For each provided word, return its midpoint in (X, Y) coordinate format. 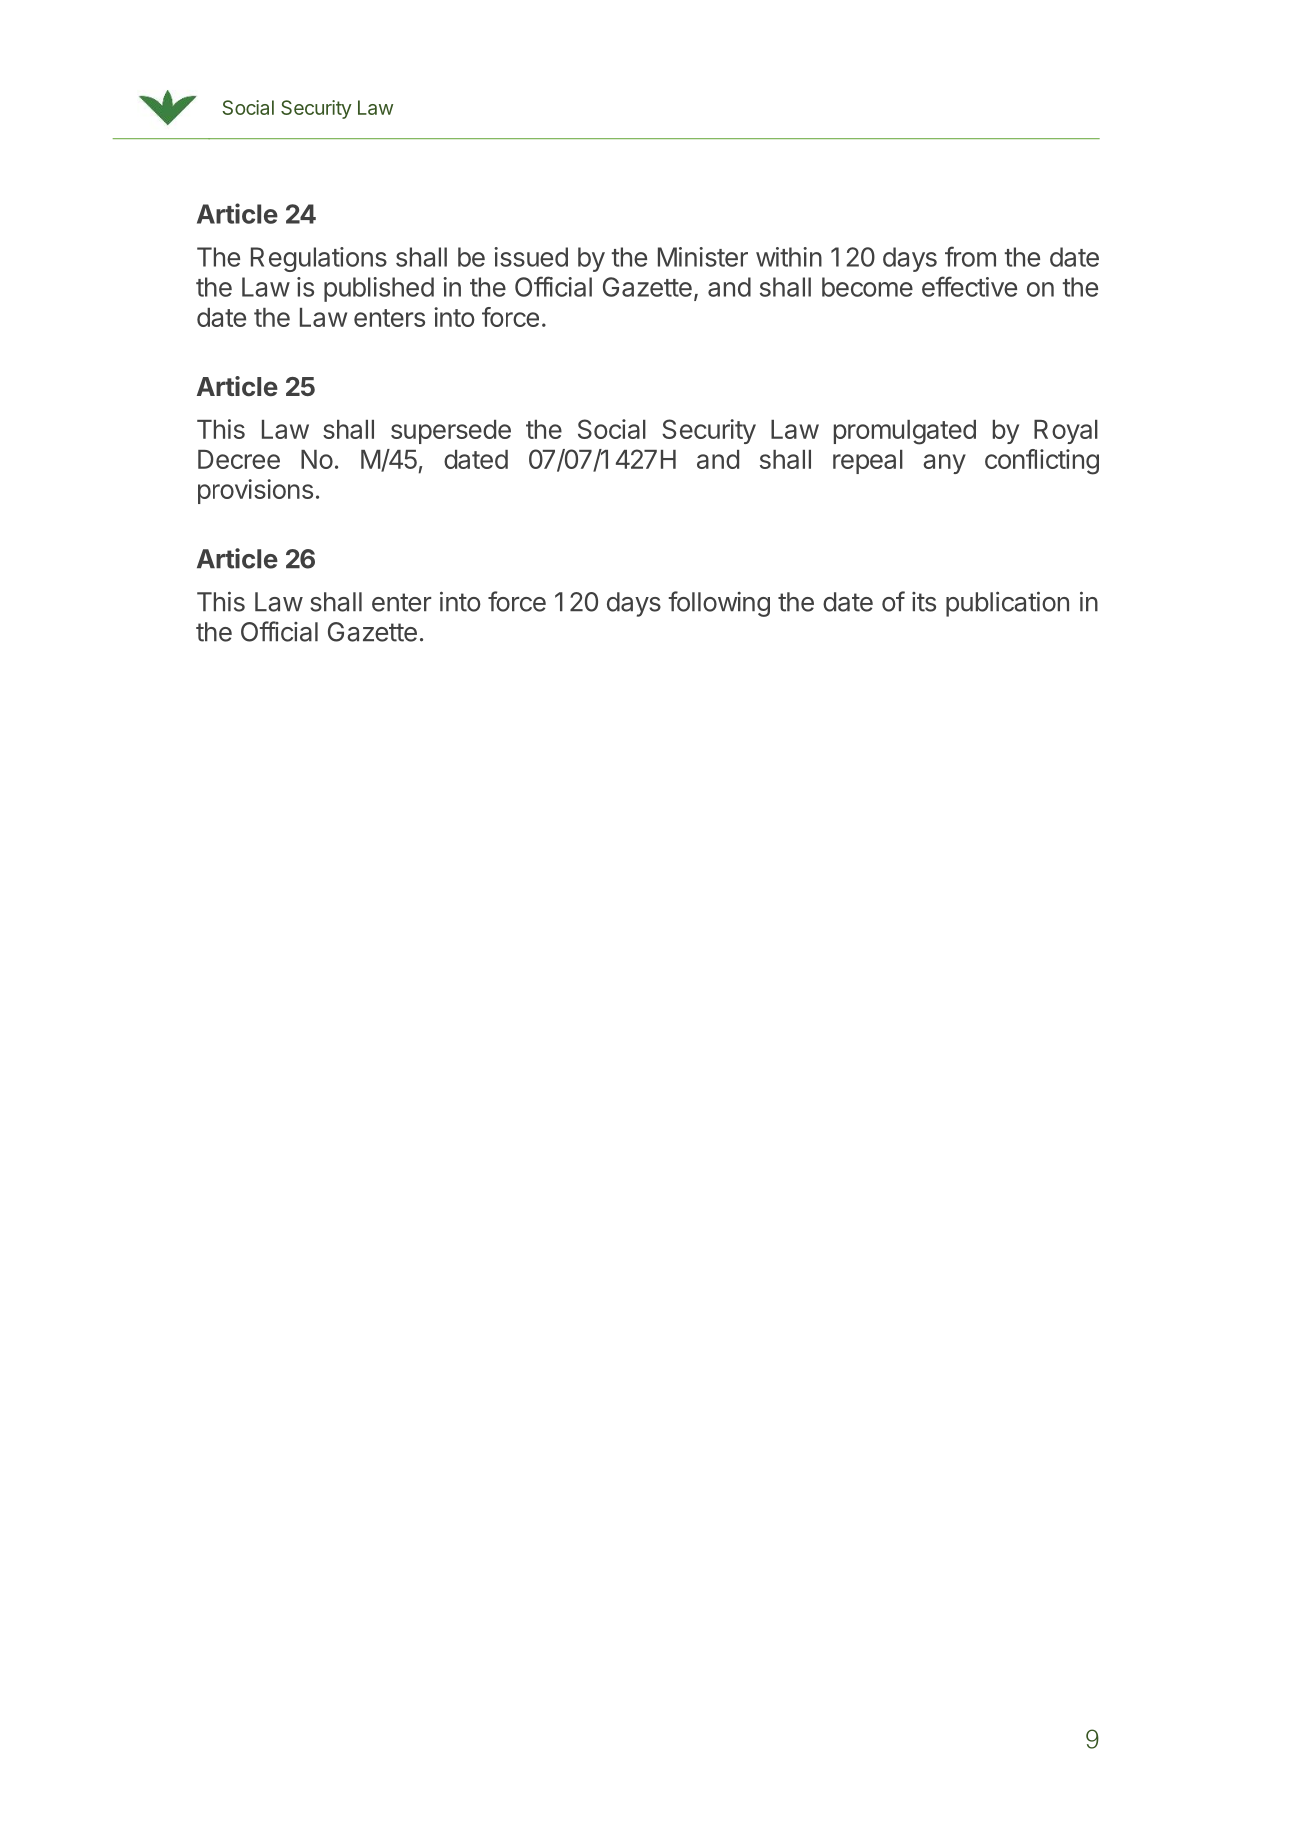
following (719, 604)
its (924, 602)
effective (969, 286)
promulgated (905, 432)
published (379, 289)
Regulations (319, 259)
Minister (703, 257)
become (867, 287)
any (944, 464)
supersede (451, 432)
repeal (868, 462)
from (970, 256)
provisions (255, 491)
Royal (1066, 432)
